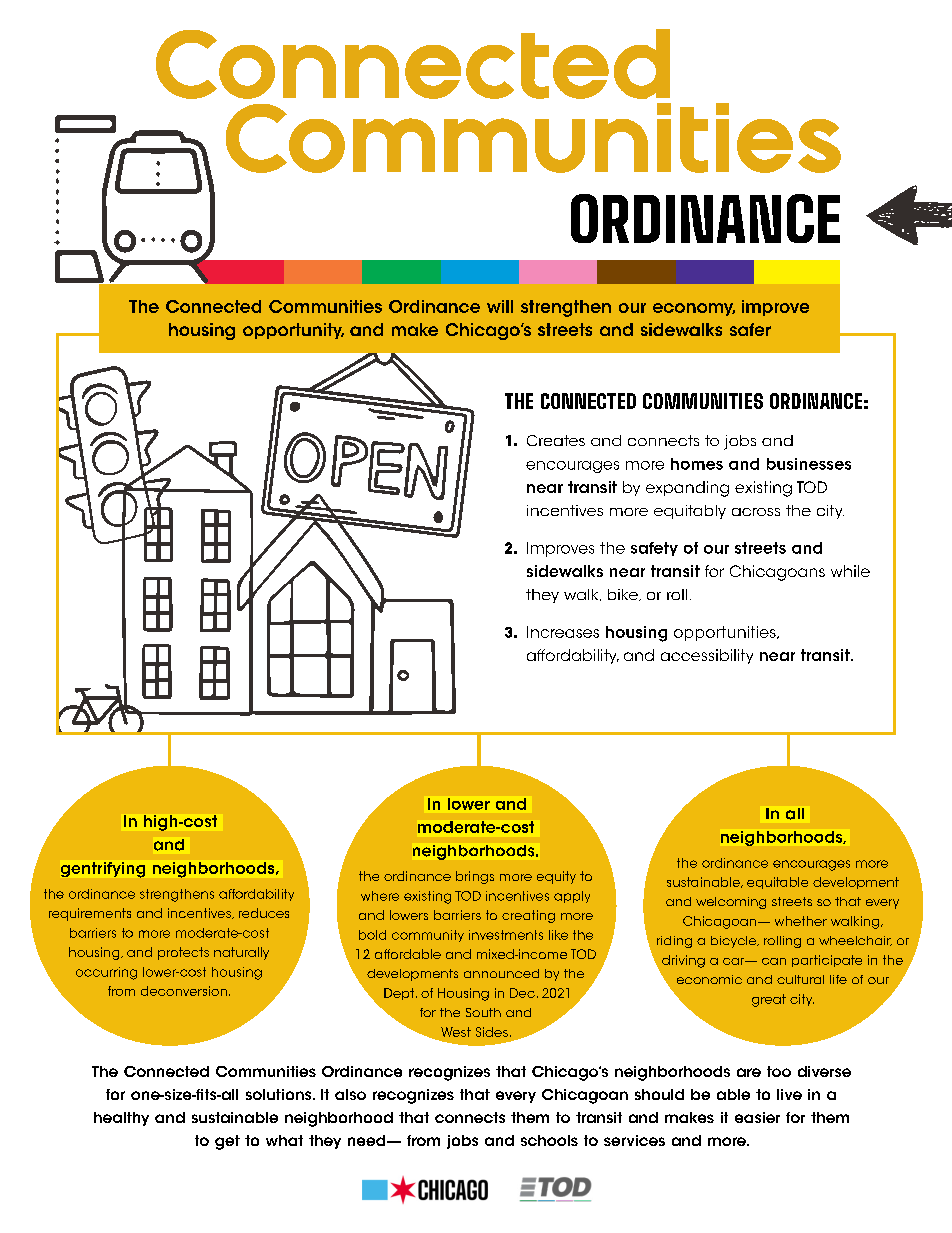 The width and height of the document is (952, 1233). What do you see at coordinates (500, 306) in the document?
I see `will` at bounding box center [500, 306].
